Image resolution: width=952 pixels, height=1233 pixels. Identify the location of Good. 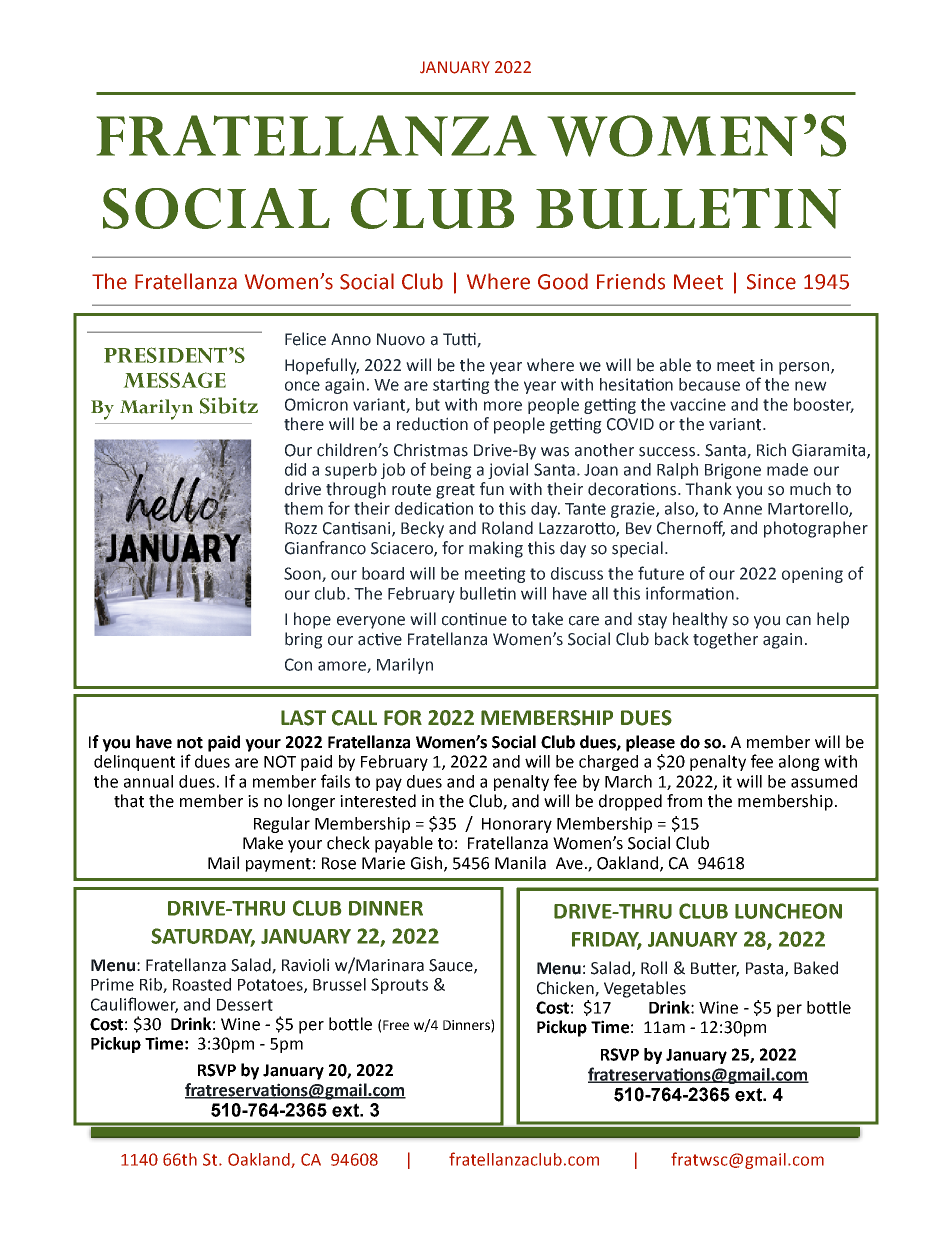
(563, 281).
